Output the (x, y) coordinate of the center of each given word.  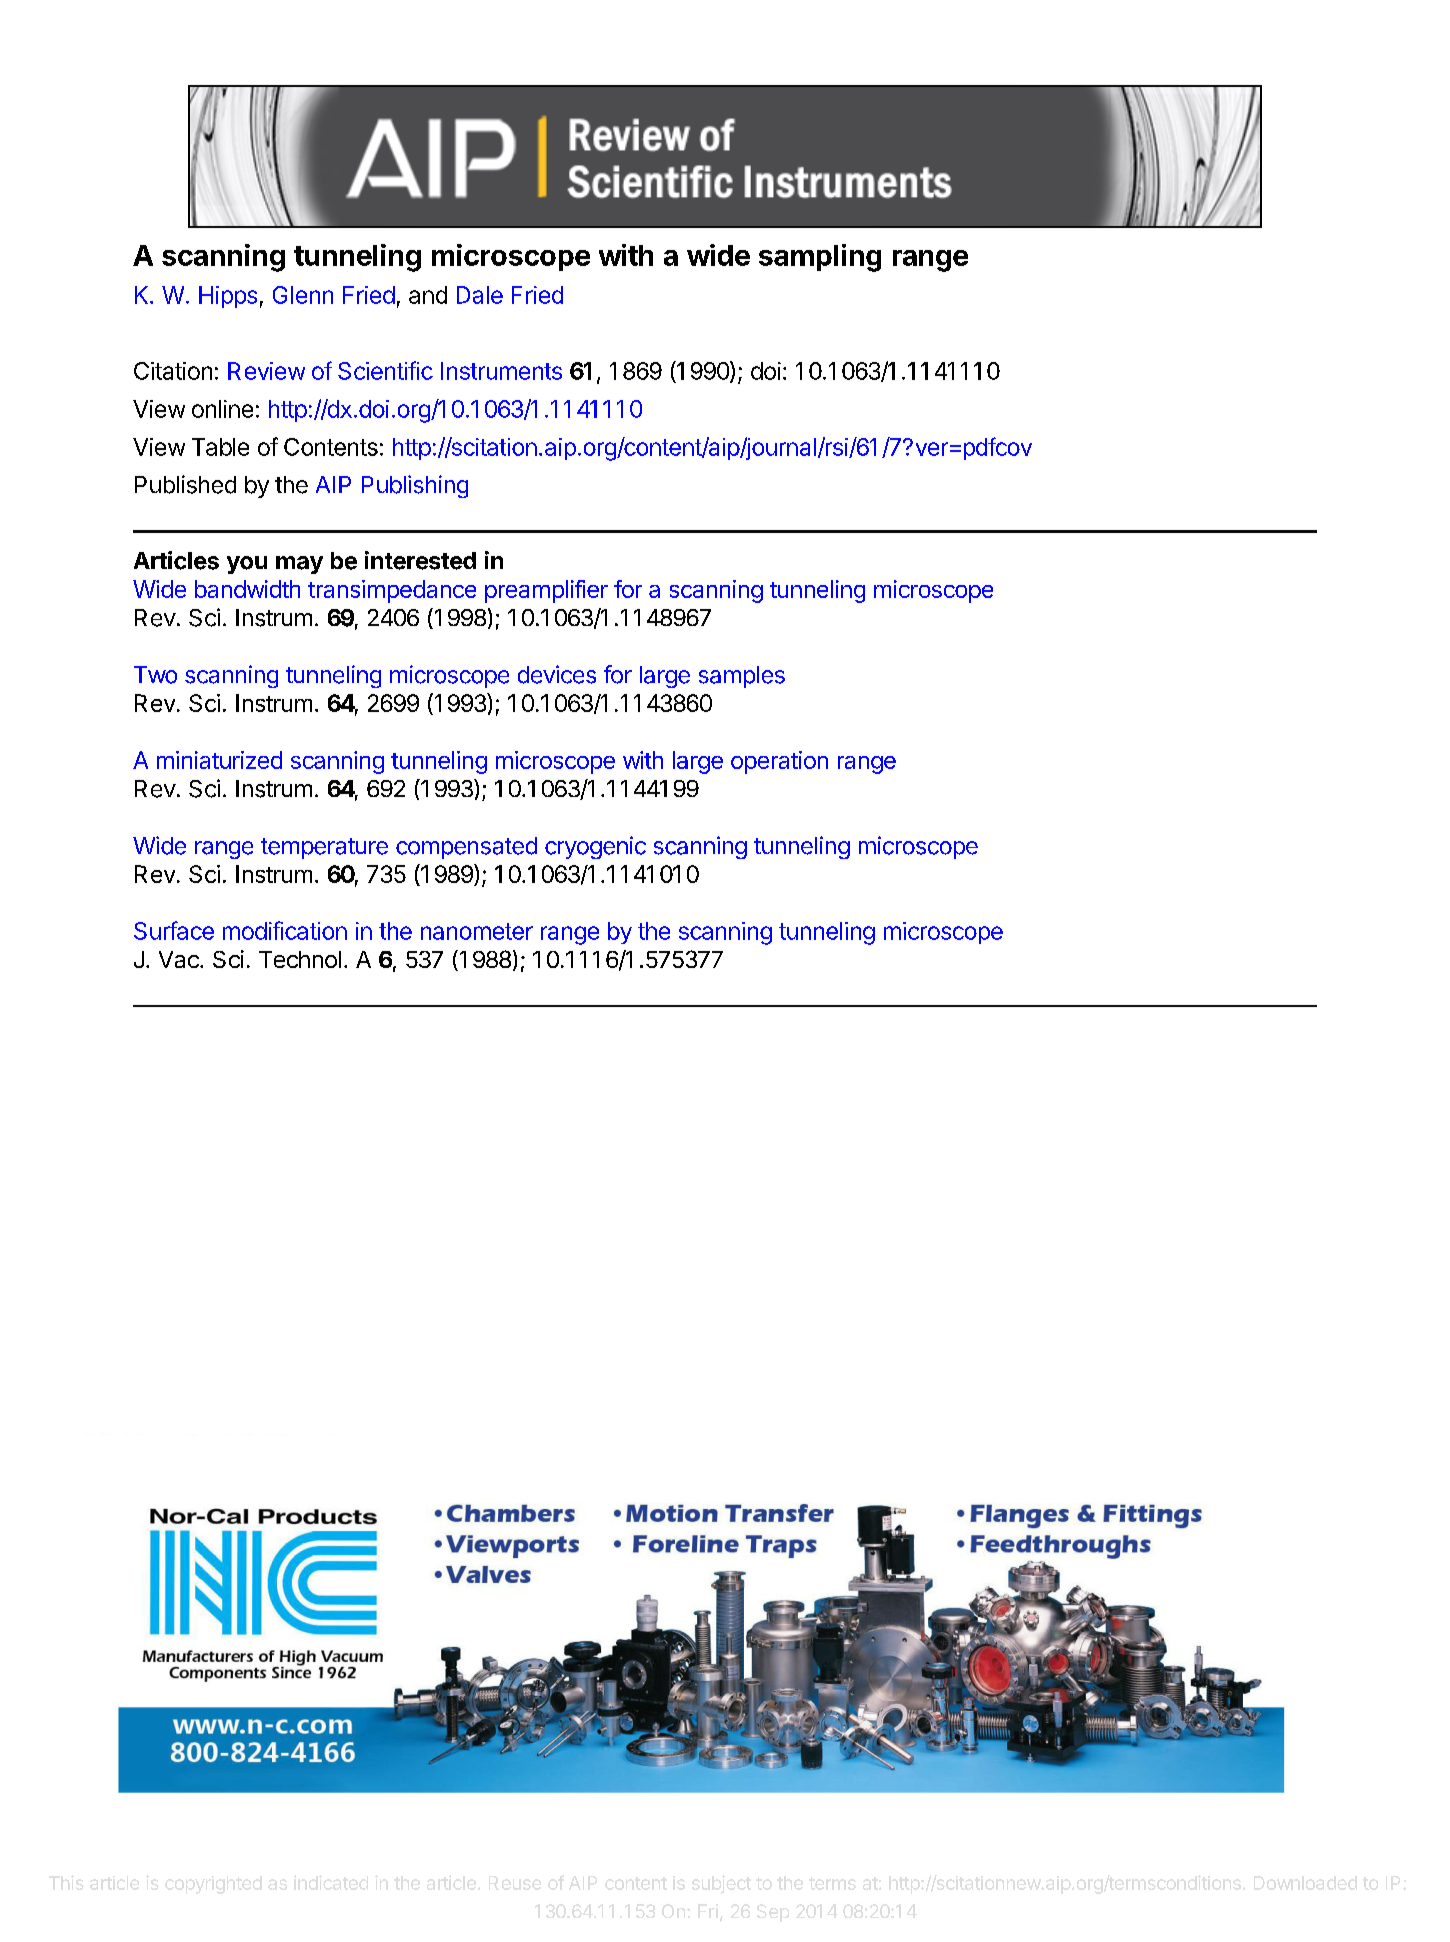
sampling (820, 258)
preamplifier (546, 591)
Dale (480, 295)
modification (285, 930)
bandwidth (247, 589)
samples (742, 677)
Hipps (228, 297)
